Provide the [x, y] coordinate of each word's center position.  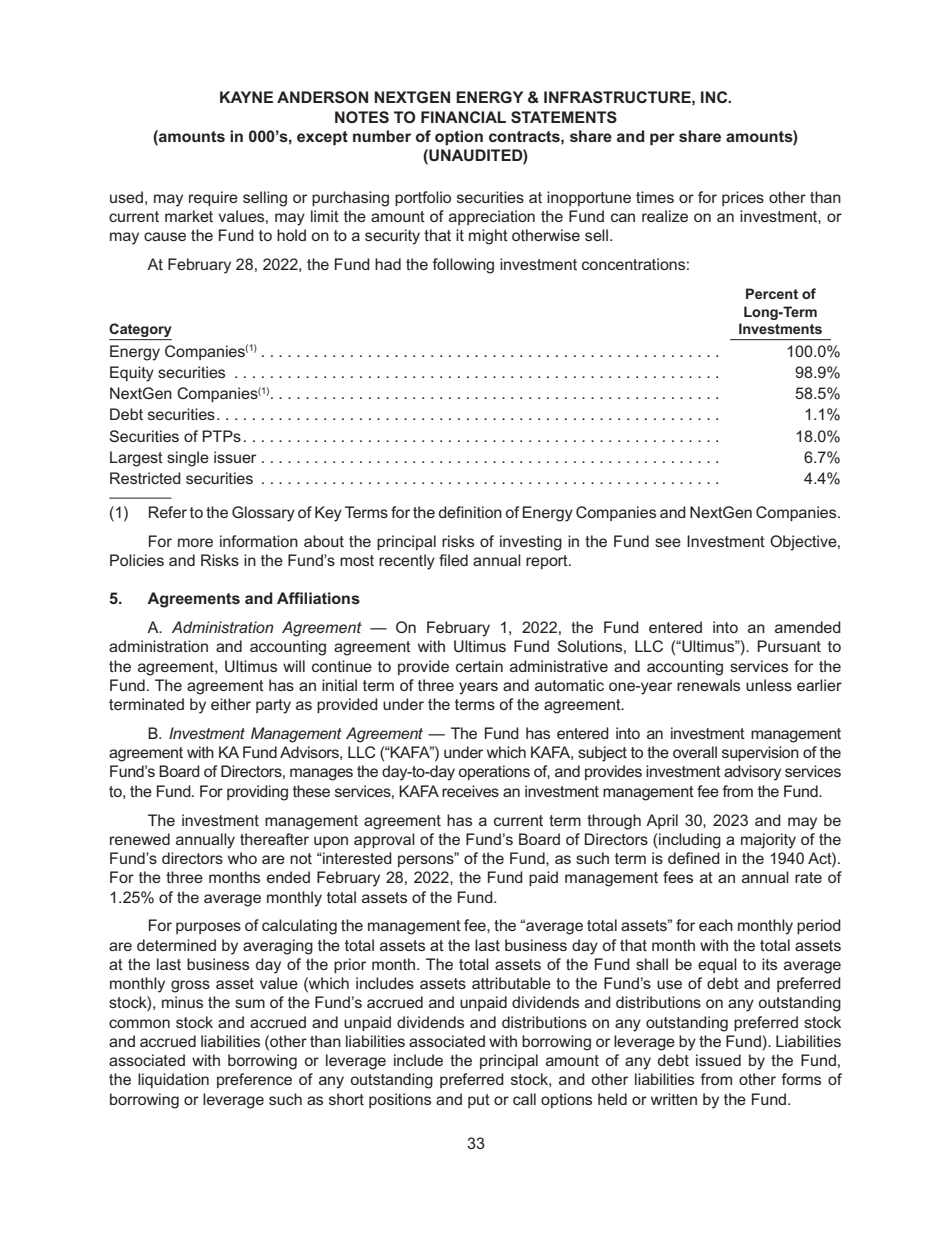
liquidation [173, 1080]
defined [694, 858]
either [231, 704]
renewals [708, 685]
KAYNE [246, 97]
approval [384, 840]
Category [140, 331]
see [668, 542]
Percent [772, 293]
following [463, 266]
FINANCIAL [463, 117]
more [195, 542]
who [242, 858]
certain [479, 666]
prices [743, 198]
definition [470, 512]
